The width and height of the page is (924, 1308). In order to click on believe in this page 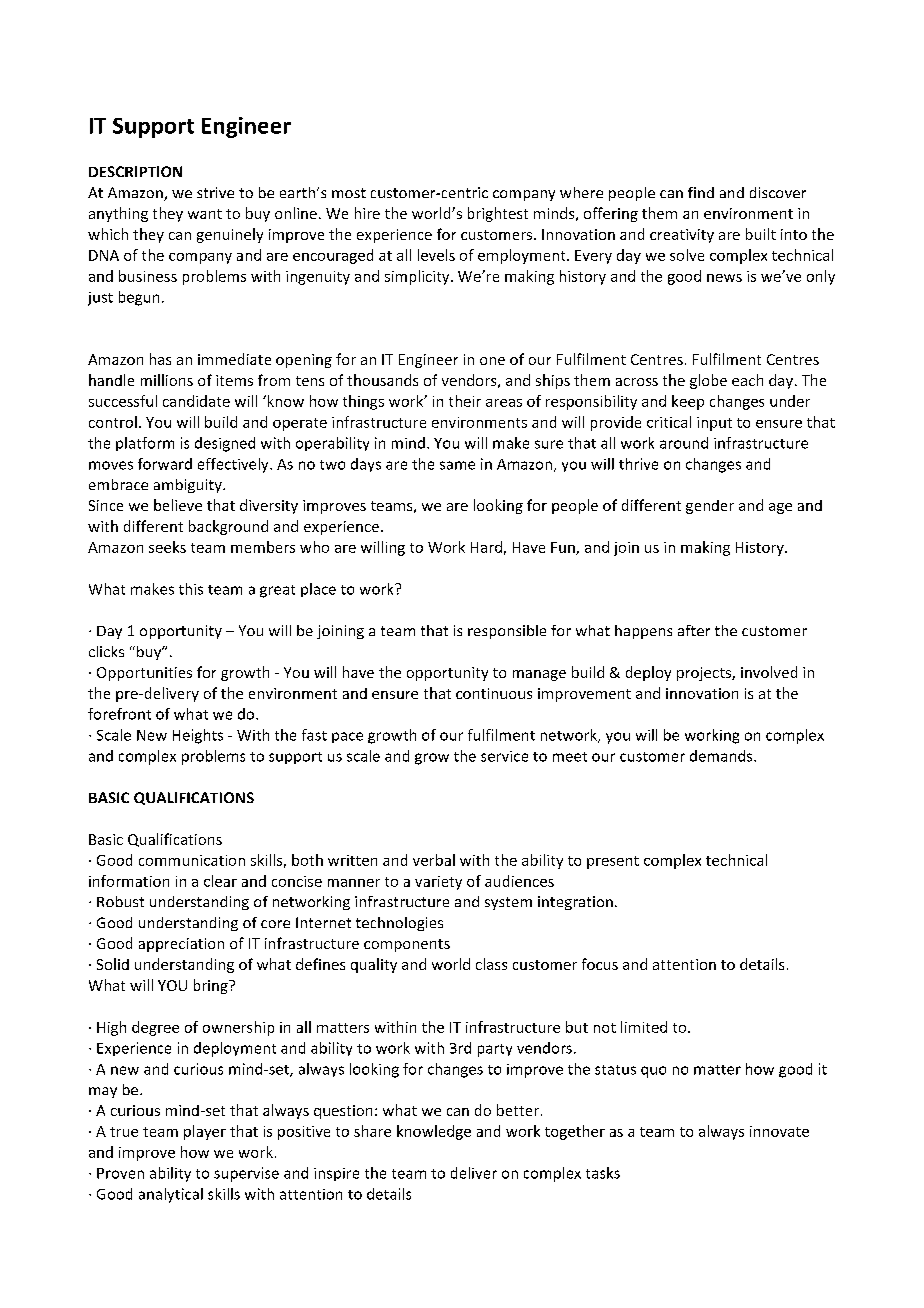, I will do `click(178, 505)`.
